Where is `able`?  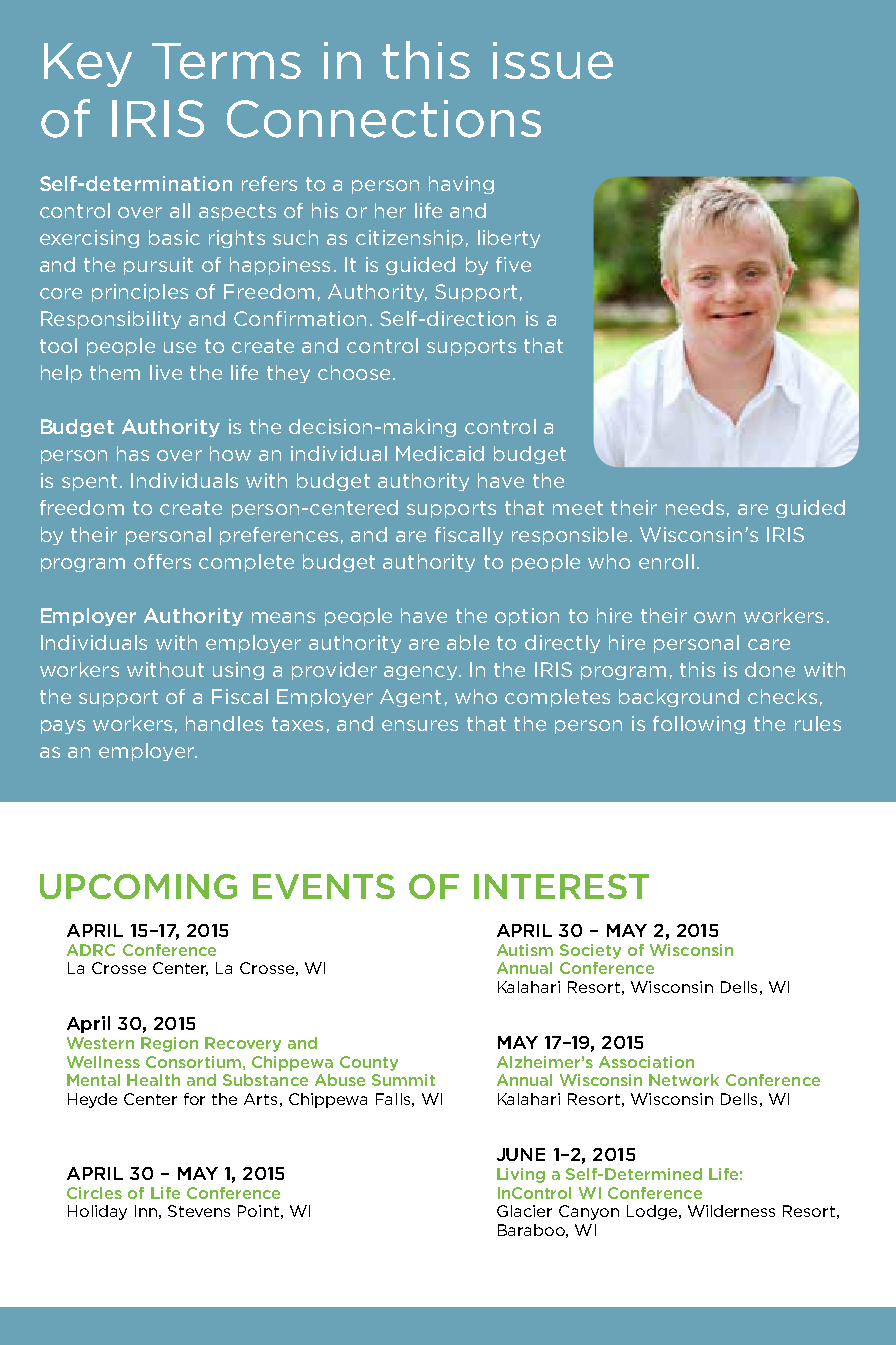 able is located at coordinates (468, 642).
